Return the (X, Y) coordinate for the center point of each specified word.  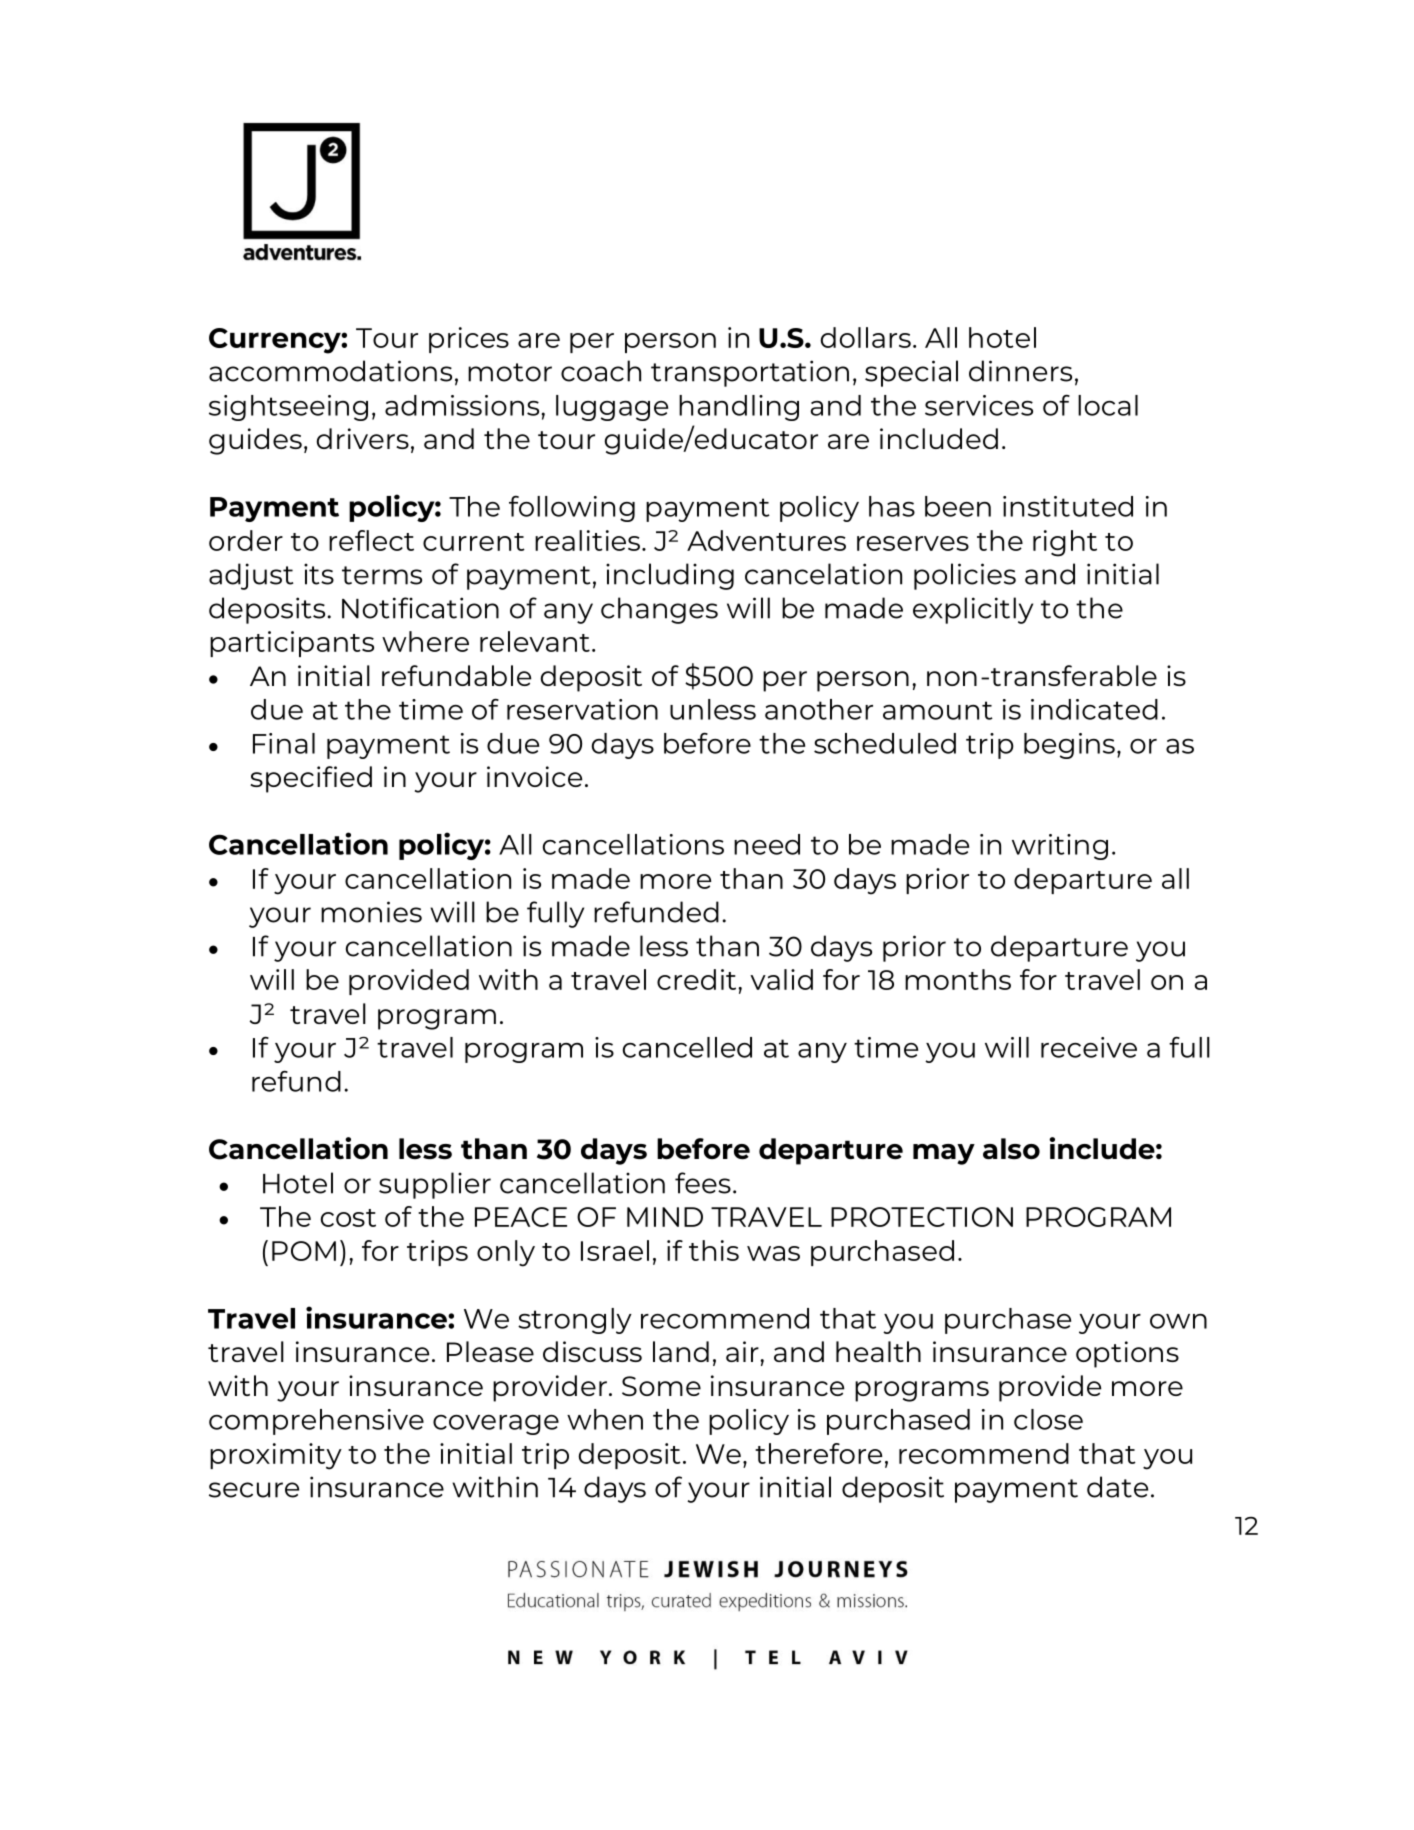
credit (698, 979)
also (1011, 1149)
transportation (750, 373)
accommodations (330, 371)
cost (348, 1218)
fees (703, 1183)
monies (371, 912)
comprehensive (316, 1422)
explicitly (973, 610)
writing (1060, 847)
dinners (1020, 371)
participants (292, 644)
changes (659, 610)
